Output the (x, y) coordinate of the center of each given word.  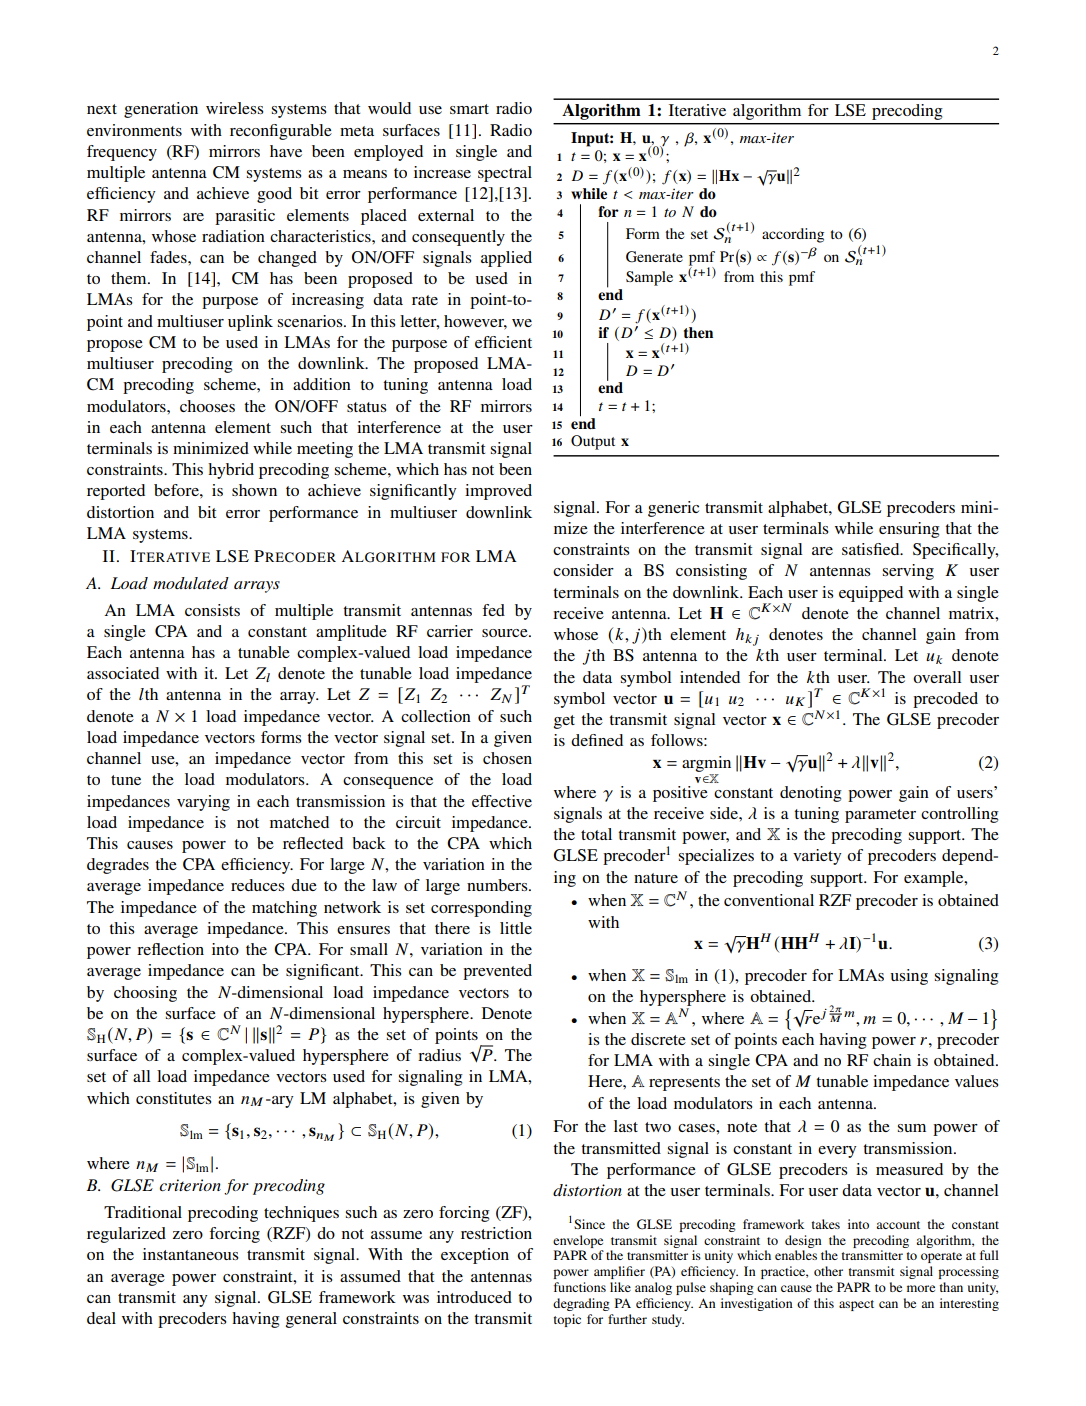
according (793, 235)
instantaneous (191, 1254)
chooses (207, 406)
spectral (505, 174)
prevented (497, 972)
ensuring (909, 530)
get (564, 722)
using (909, 977)
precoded (945, 700)
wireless (235, 108)
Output (593, 442)
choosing (145, 994)
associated (123, 673)
